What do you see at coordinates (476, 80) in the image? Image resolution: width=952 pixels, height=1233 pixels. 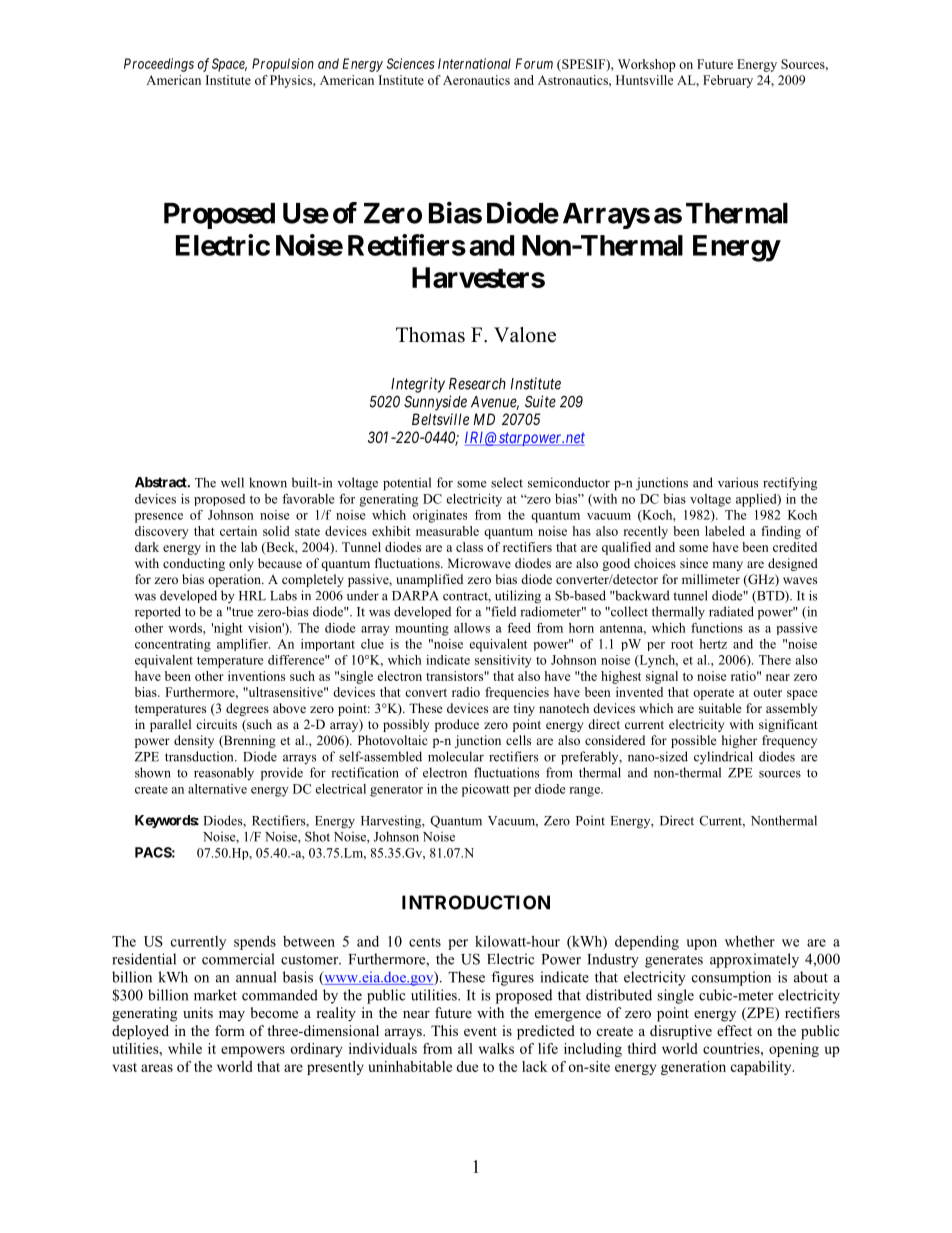 I see `Aeronautics` at bounding box center [476, 80].
